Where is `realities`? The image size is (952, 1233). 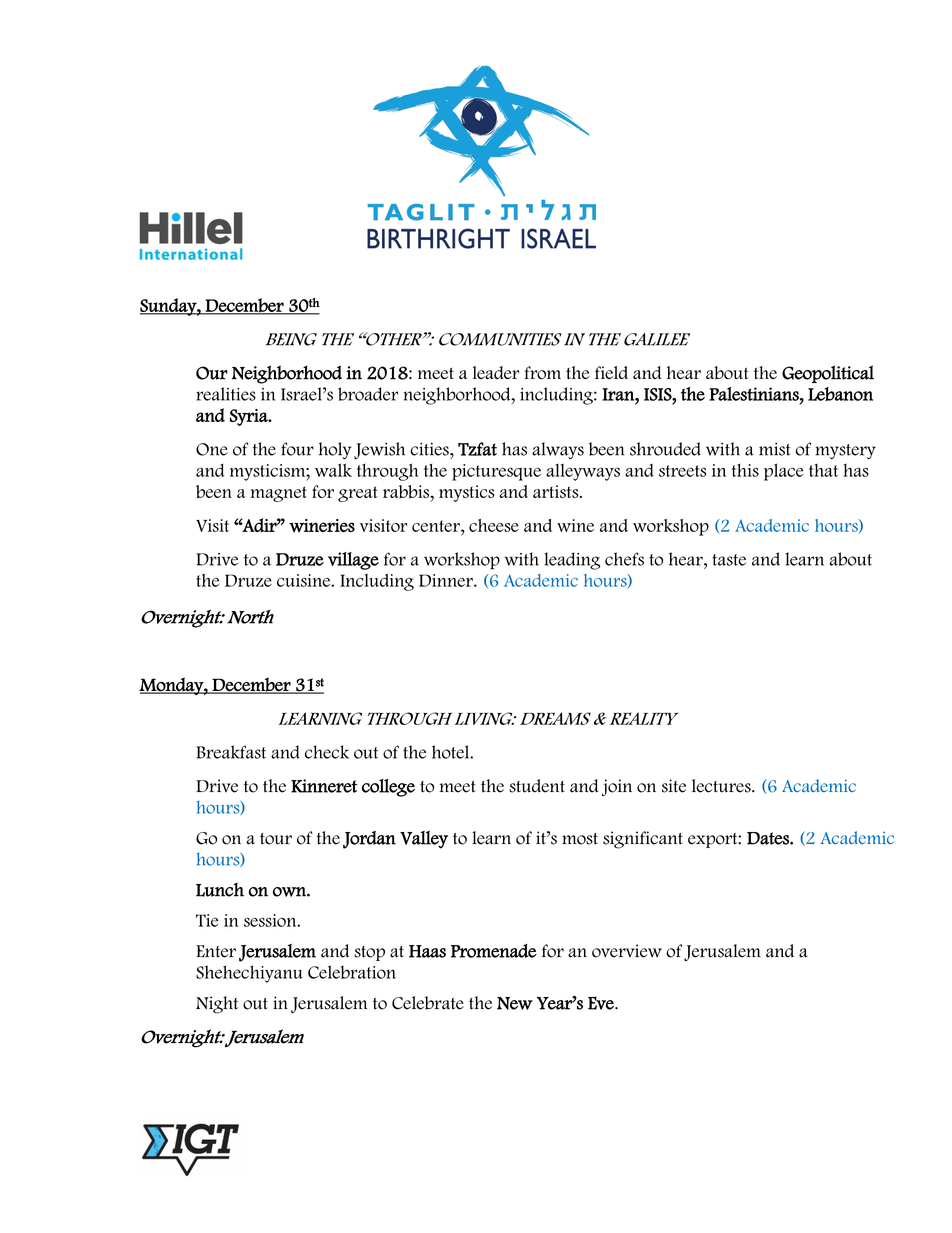 realities is located at coordinates (226, 394).
